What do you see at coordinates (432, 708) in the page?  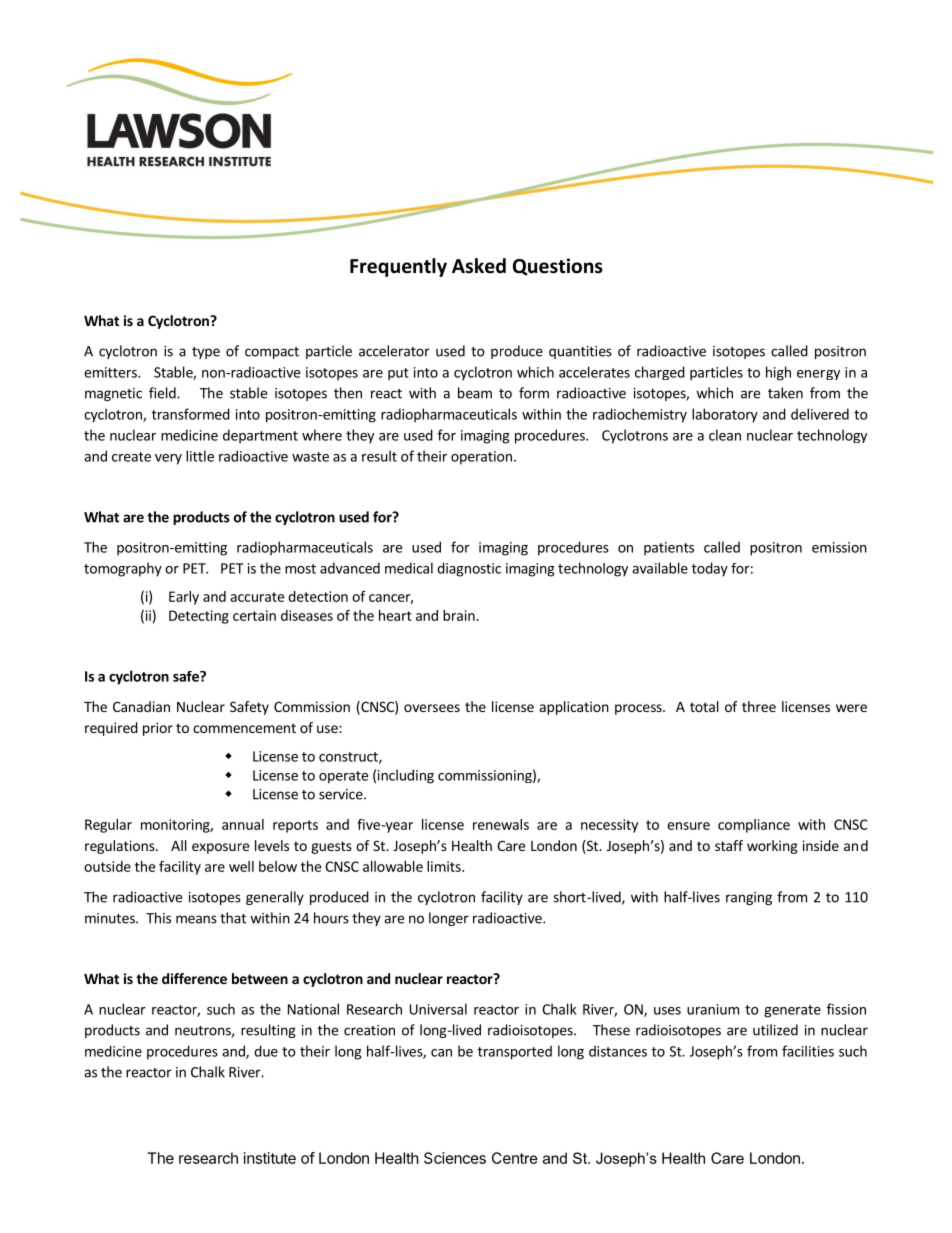 I see `oversees` at bounding box center [432, 708].
